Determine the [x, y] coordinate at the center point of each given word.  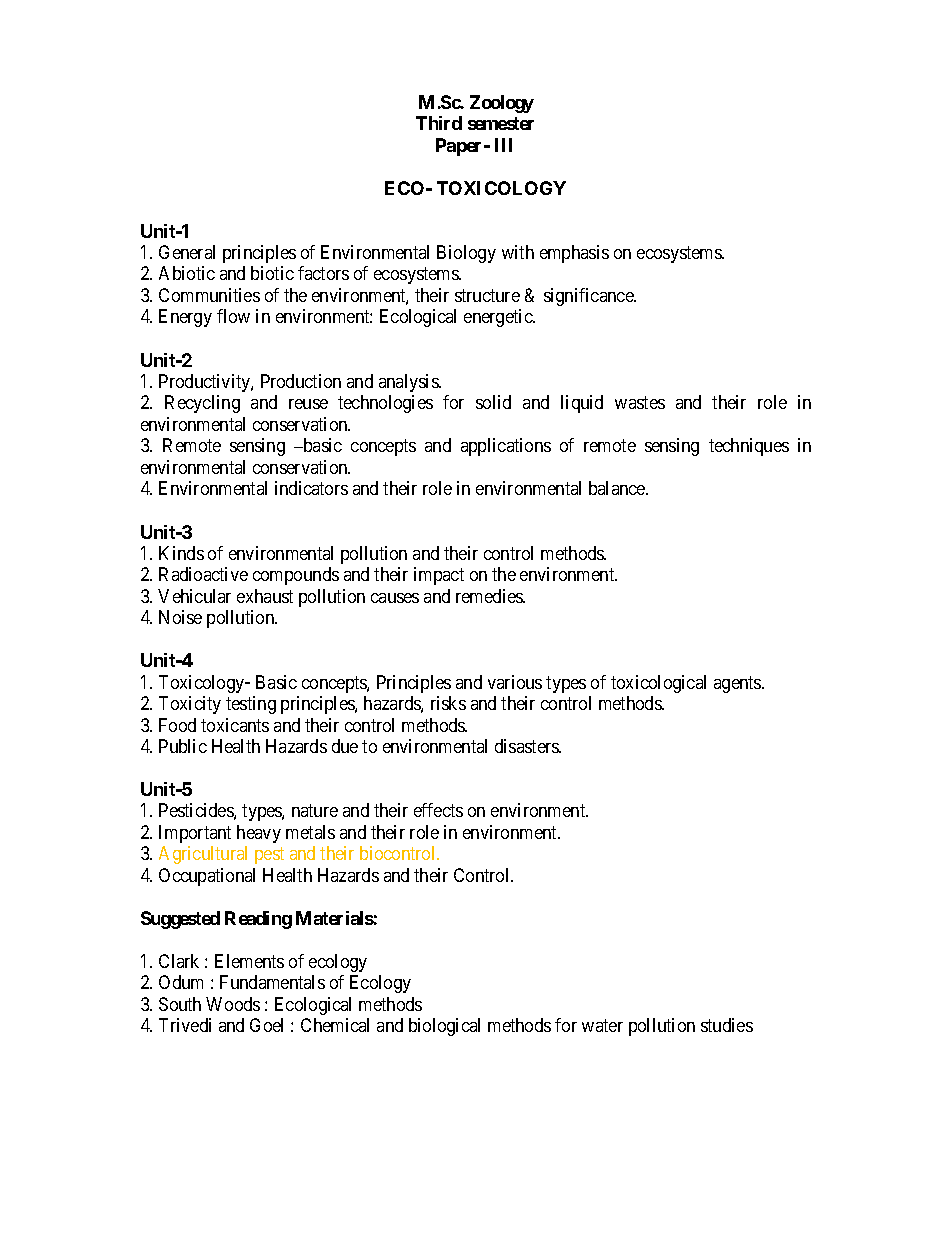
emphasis [574, 254]
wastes [640, 402]
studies [727, 1025]
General [187, 252]
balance [618, 488]
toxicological [658, 684]
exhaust [265, 596]
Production [301, 381]
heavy [259, 834]
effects [438, 810]
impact [439, 576]
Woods [233, 1004]
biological [444, 1027]
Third [439, 123]
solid [493, 402]
